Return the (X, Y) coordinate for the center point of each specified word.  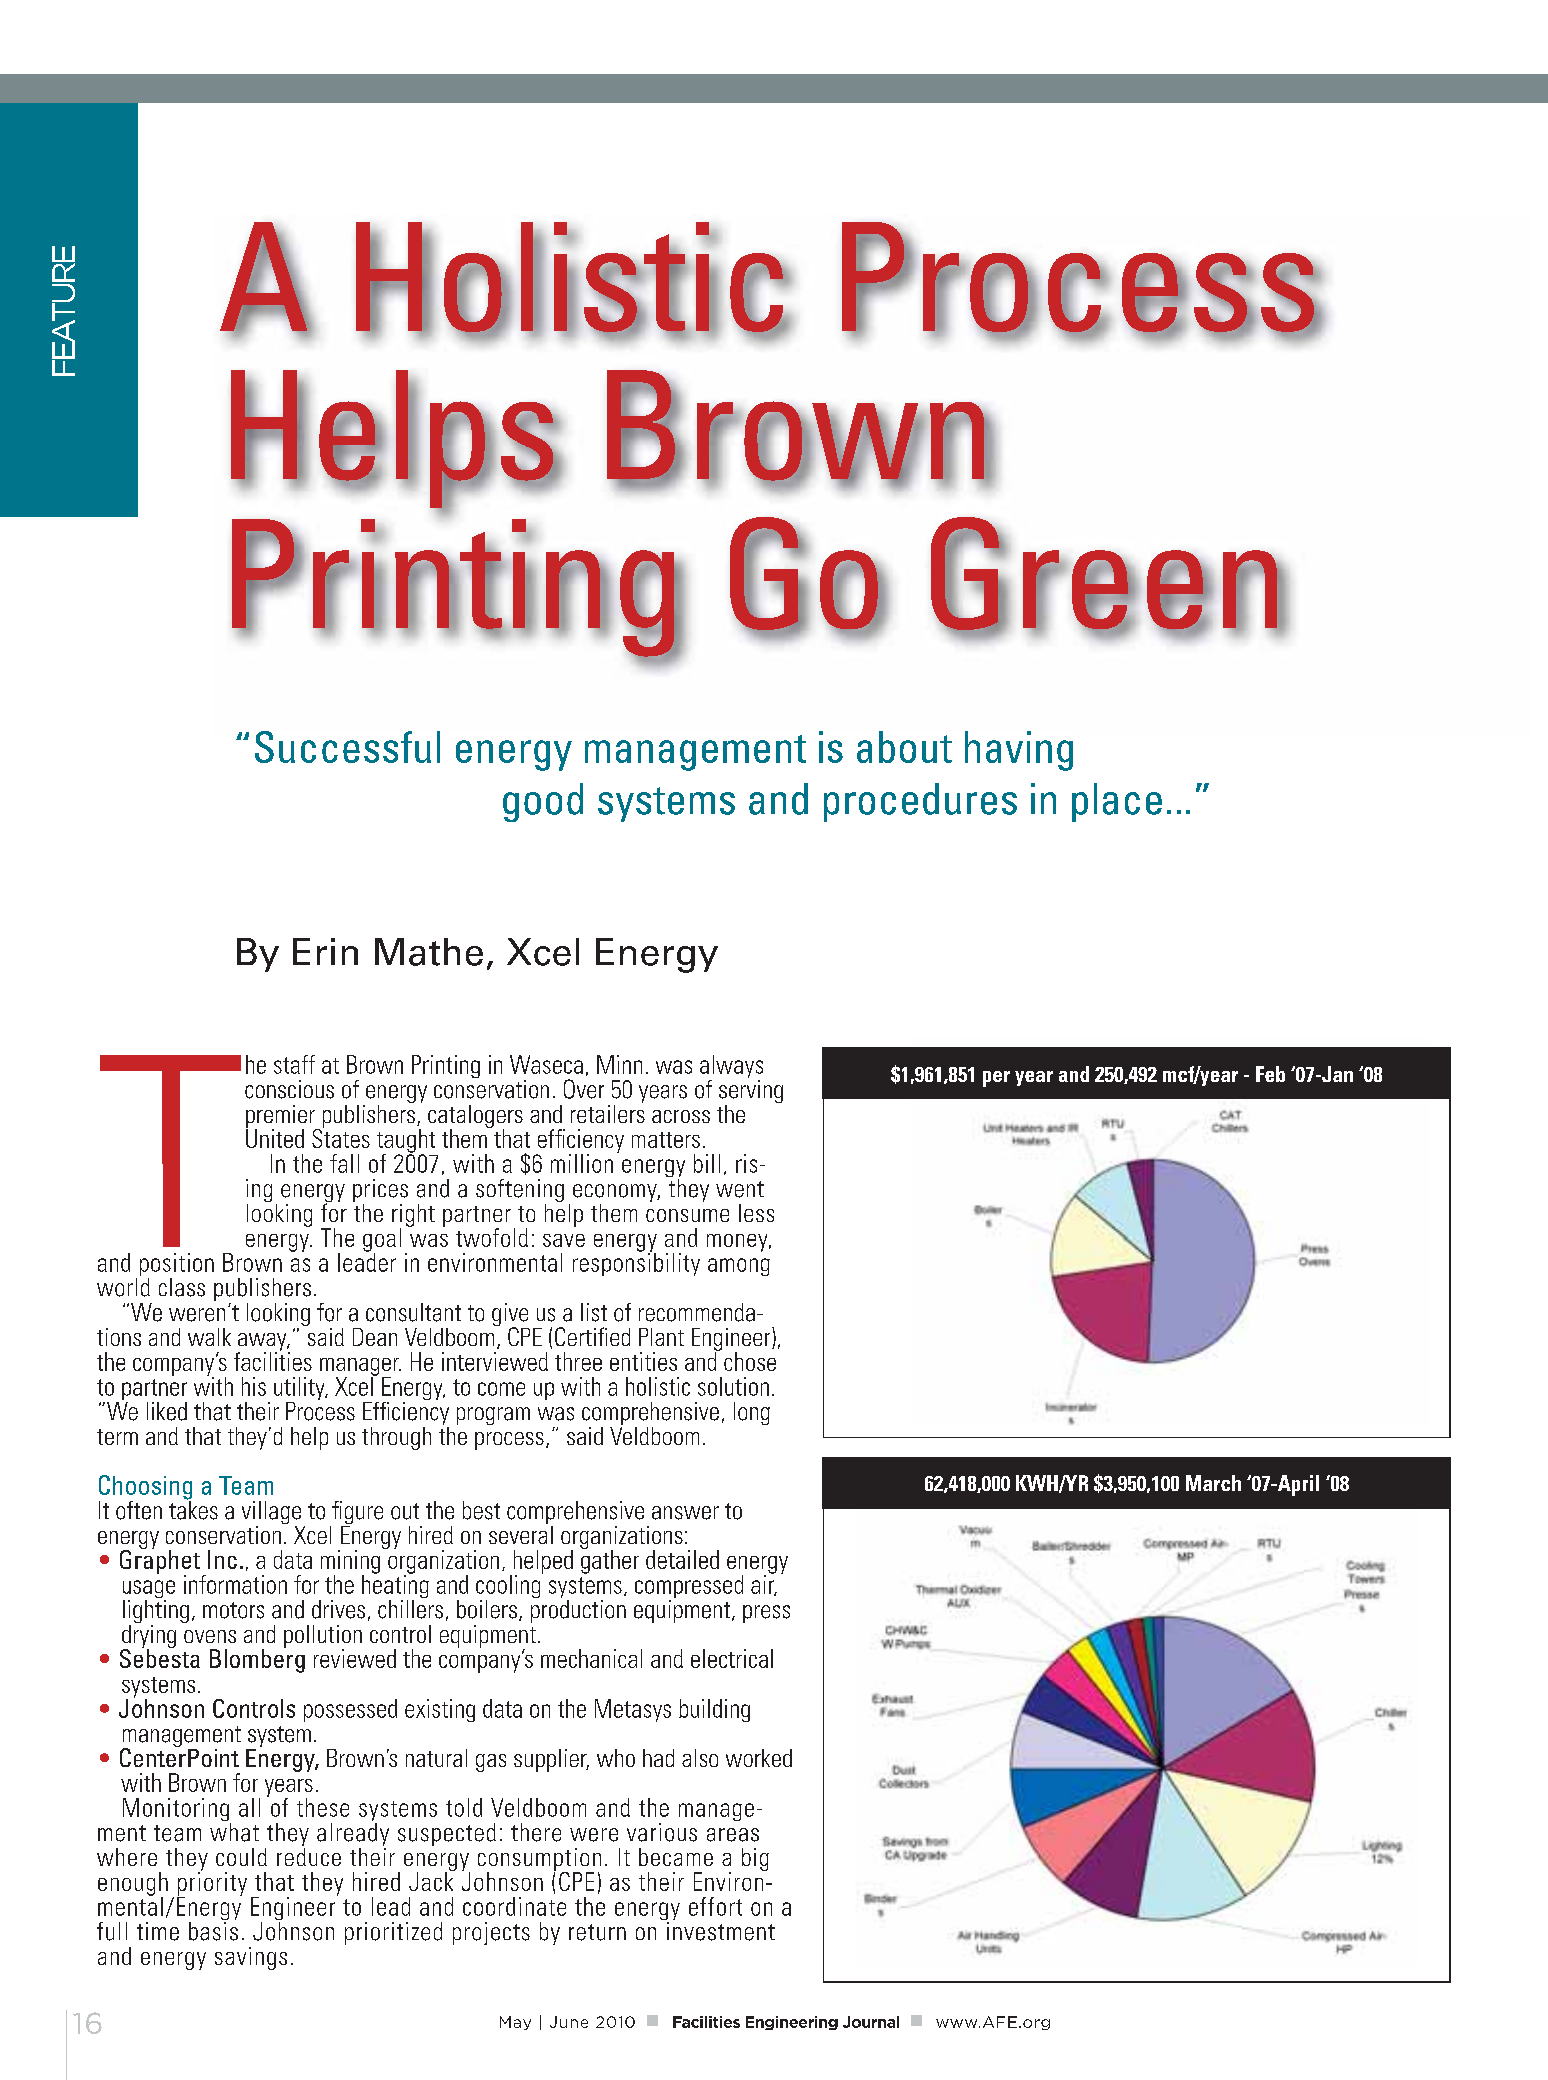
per (996, 1079)
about (904, 747)
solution (733, 1386)
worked (759, 1758)
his (254, 1386)
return (597, 1932)
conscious (289, 1089)
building (714, 1710)
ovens (210, 1636)
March (1213, 1483)
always (731, 1068)
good (543, 802)
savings (251, 1958)
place (1117, 802)
